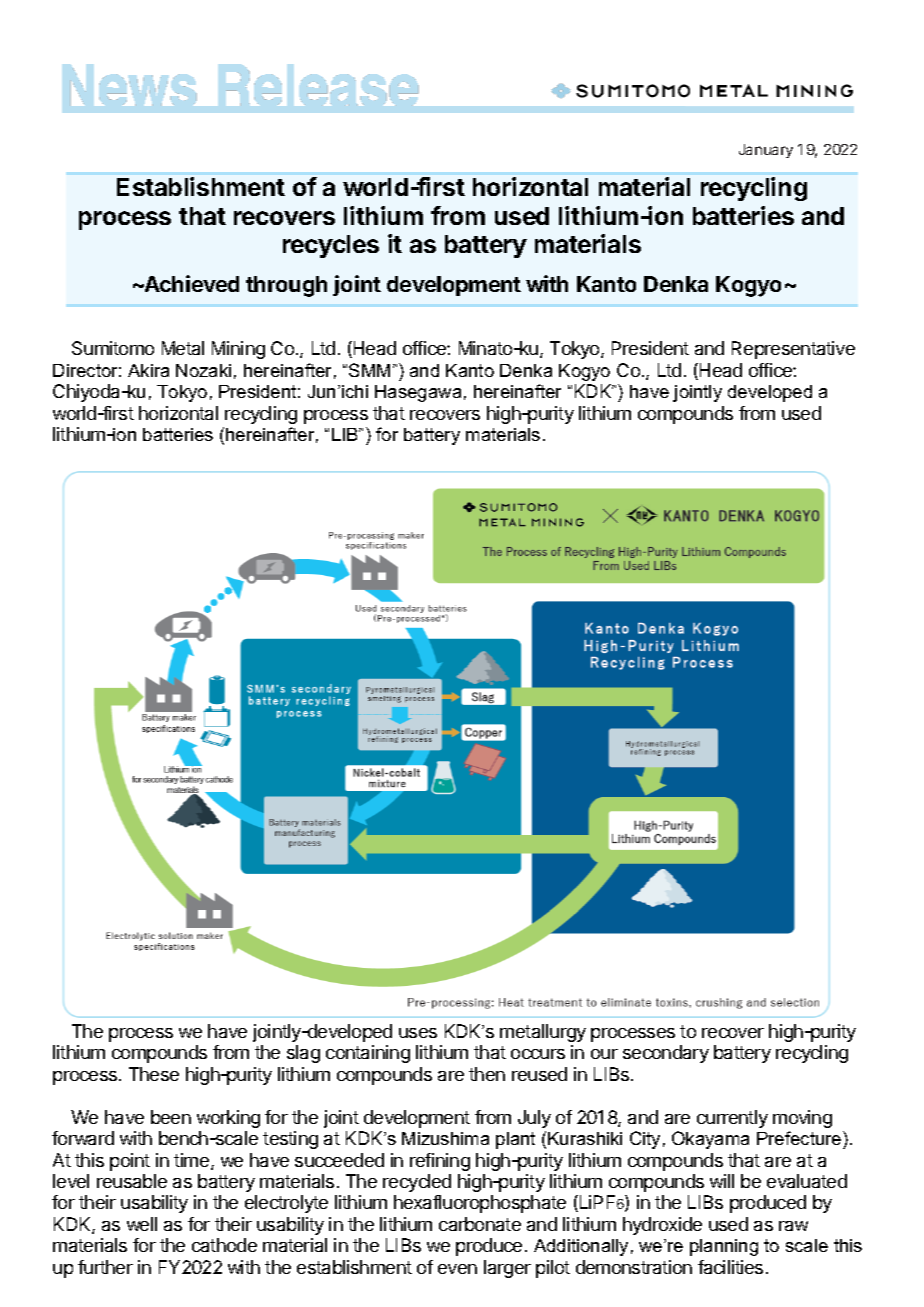  What do you see at coordinates (368, 1054) in the document?
I see `containing` at bounding box center [368, 1054].
